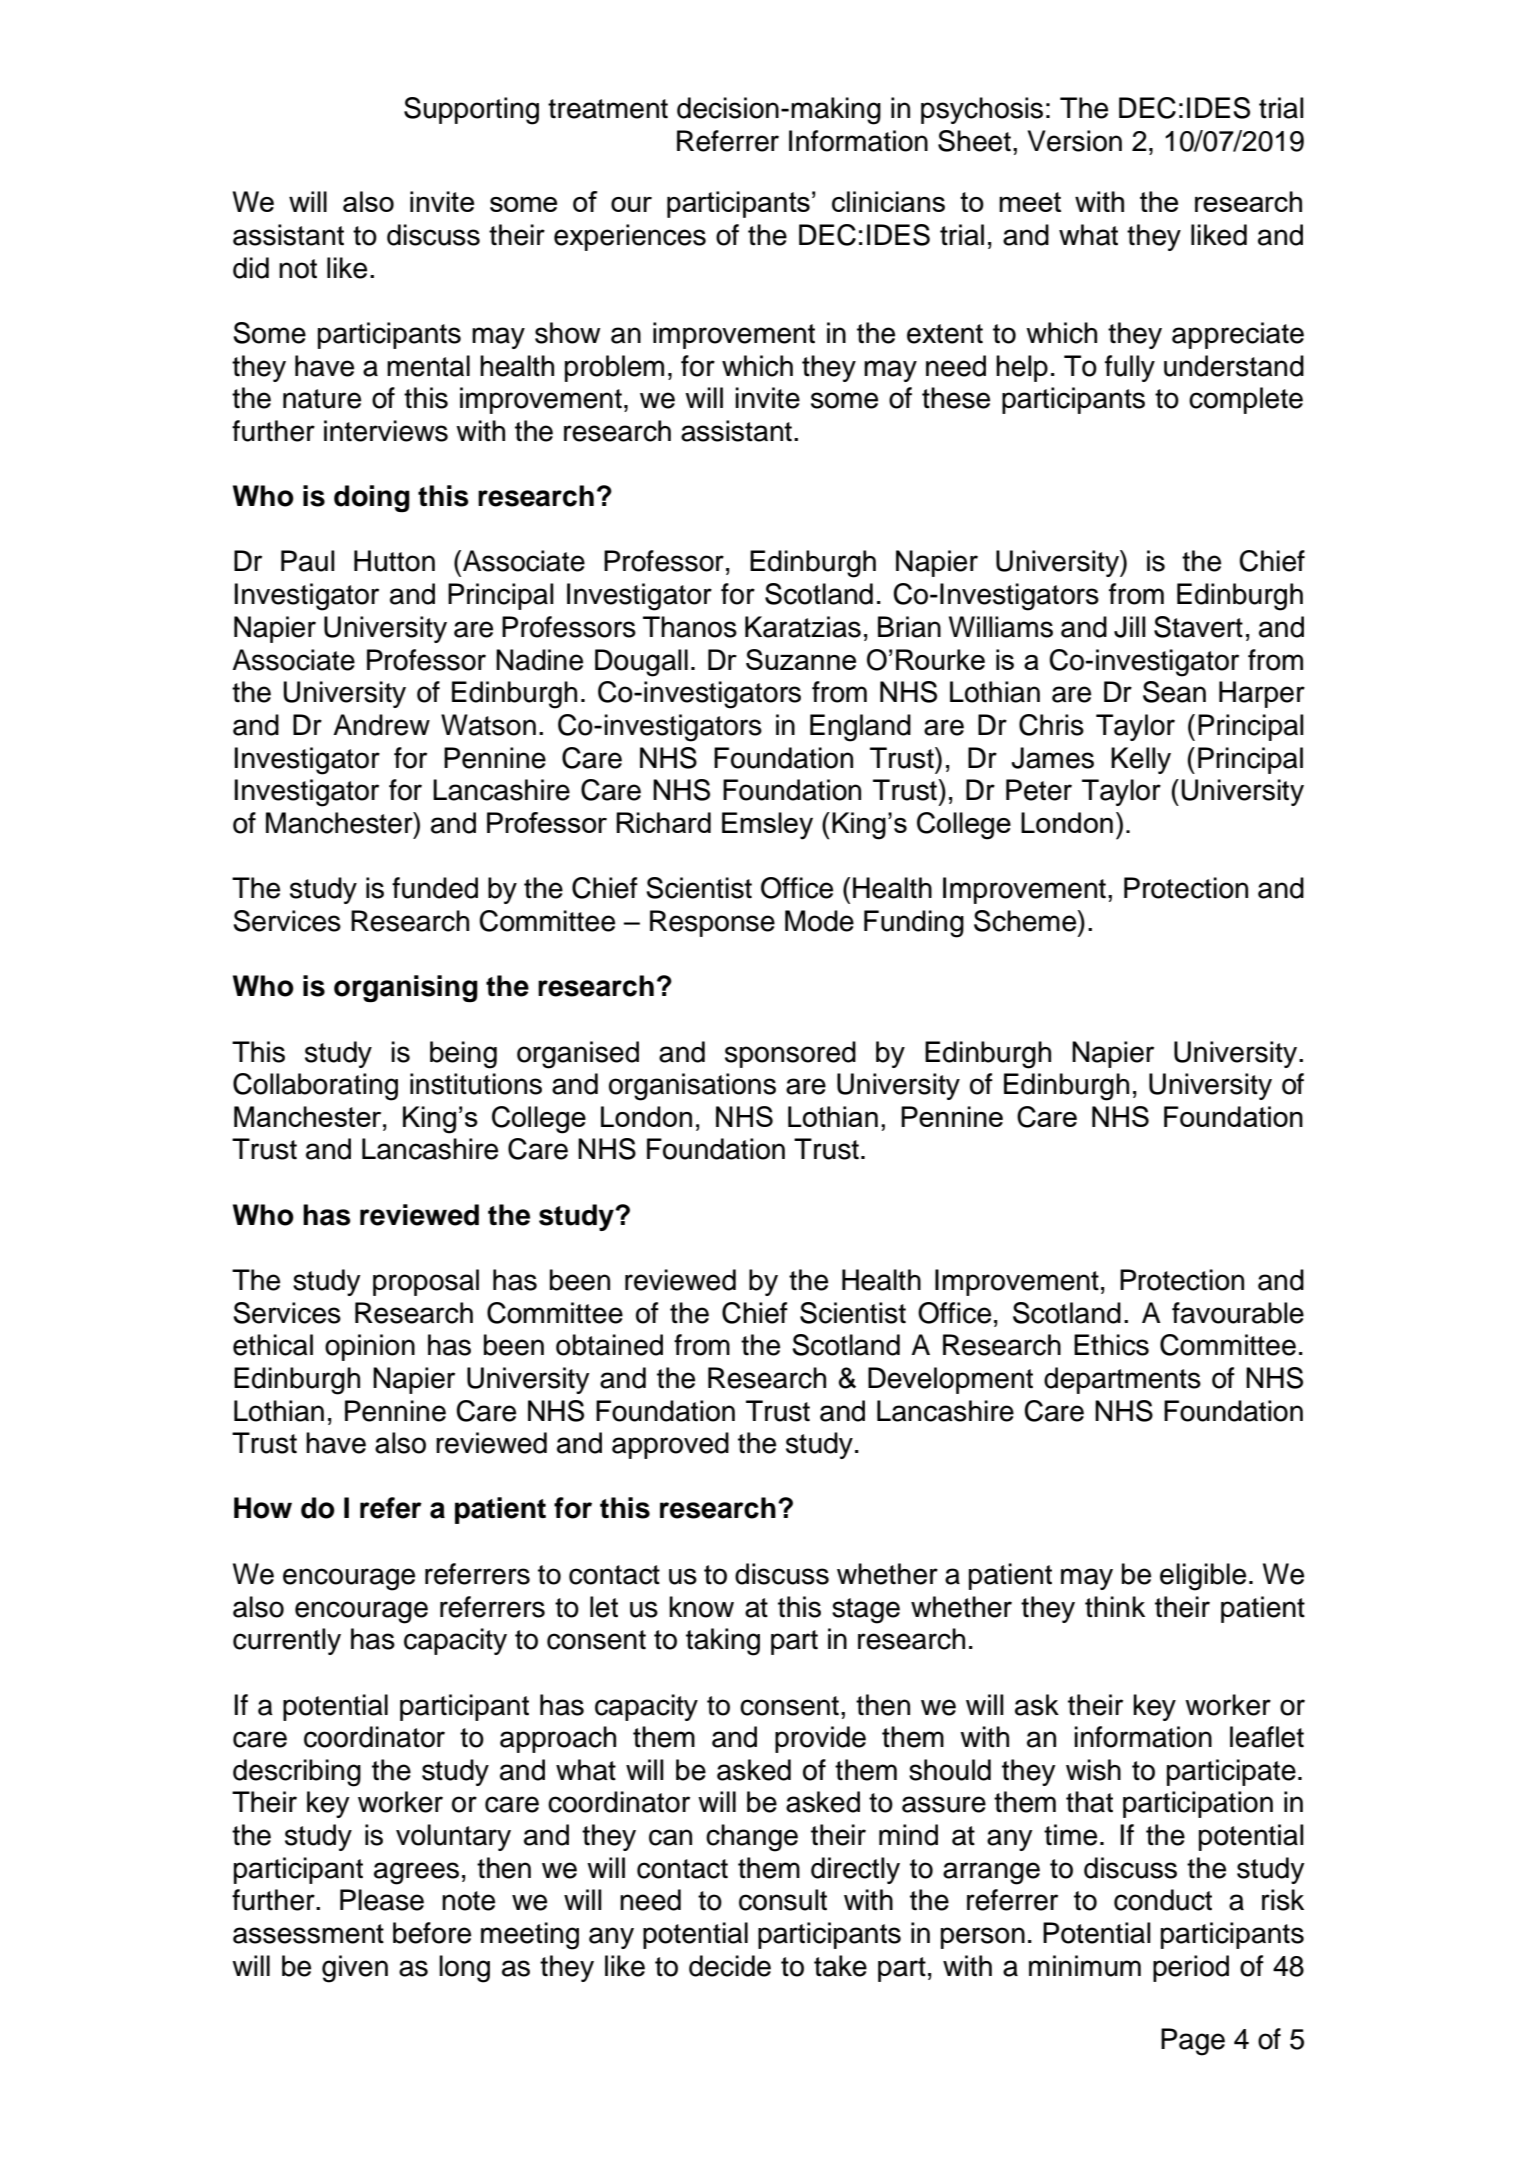 The width and height of the screenshot is (1537, 2173). What do you see at coordinates (1111, 1345) in the screenshot?
I see `Ethics` at bounding box center [1111, 1345].
